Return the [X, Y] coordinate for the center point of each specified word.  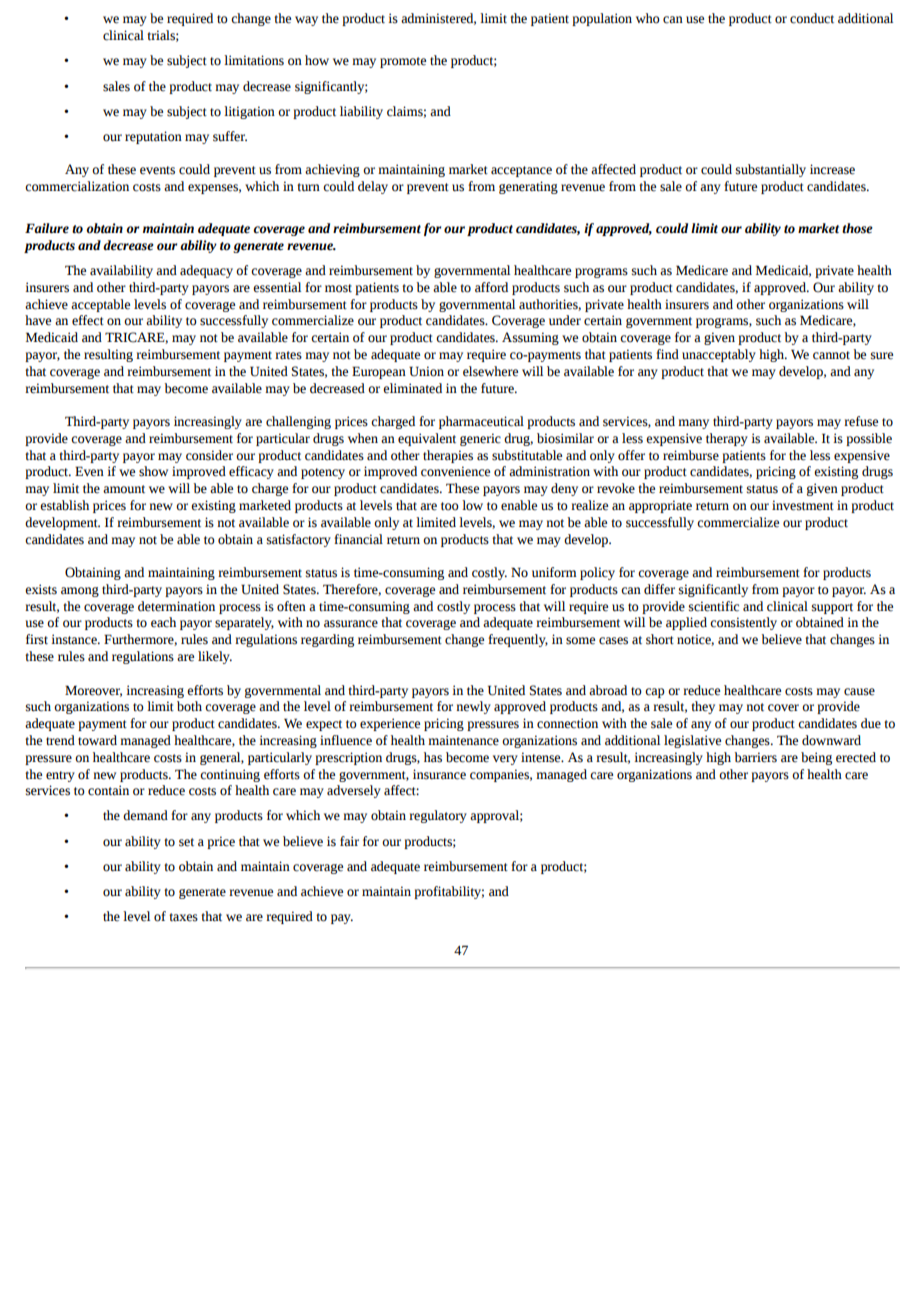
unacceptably [719, 355]
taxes [183, 917]
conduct [812, 18]
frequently [518, 640]
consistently [743, 623]
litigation [249, 112]
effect [88, 320]
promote [403, 62]
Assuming [530, 338]
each [163, 622]
